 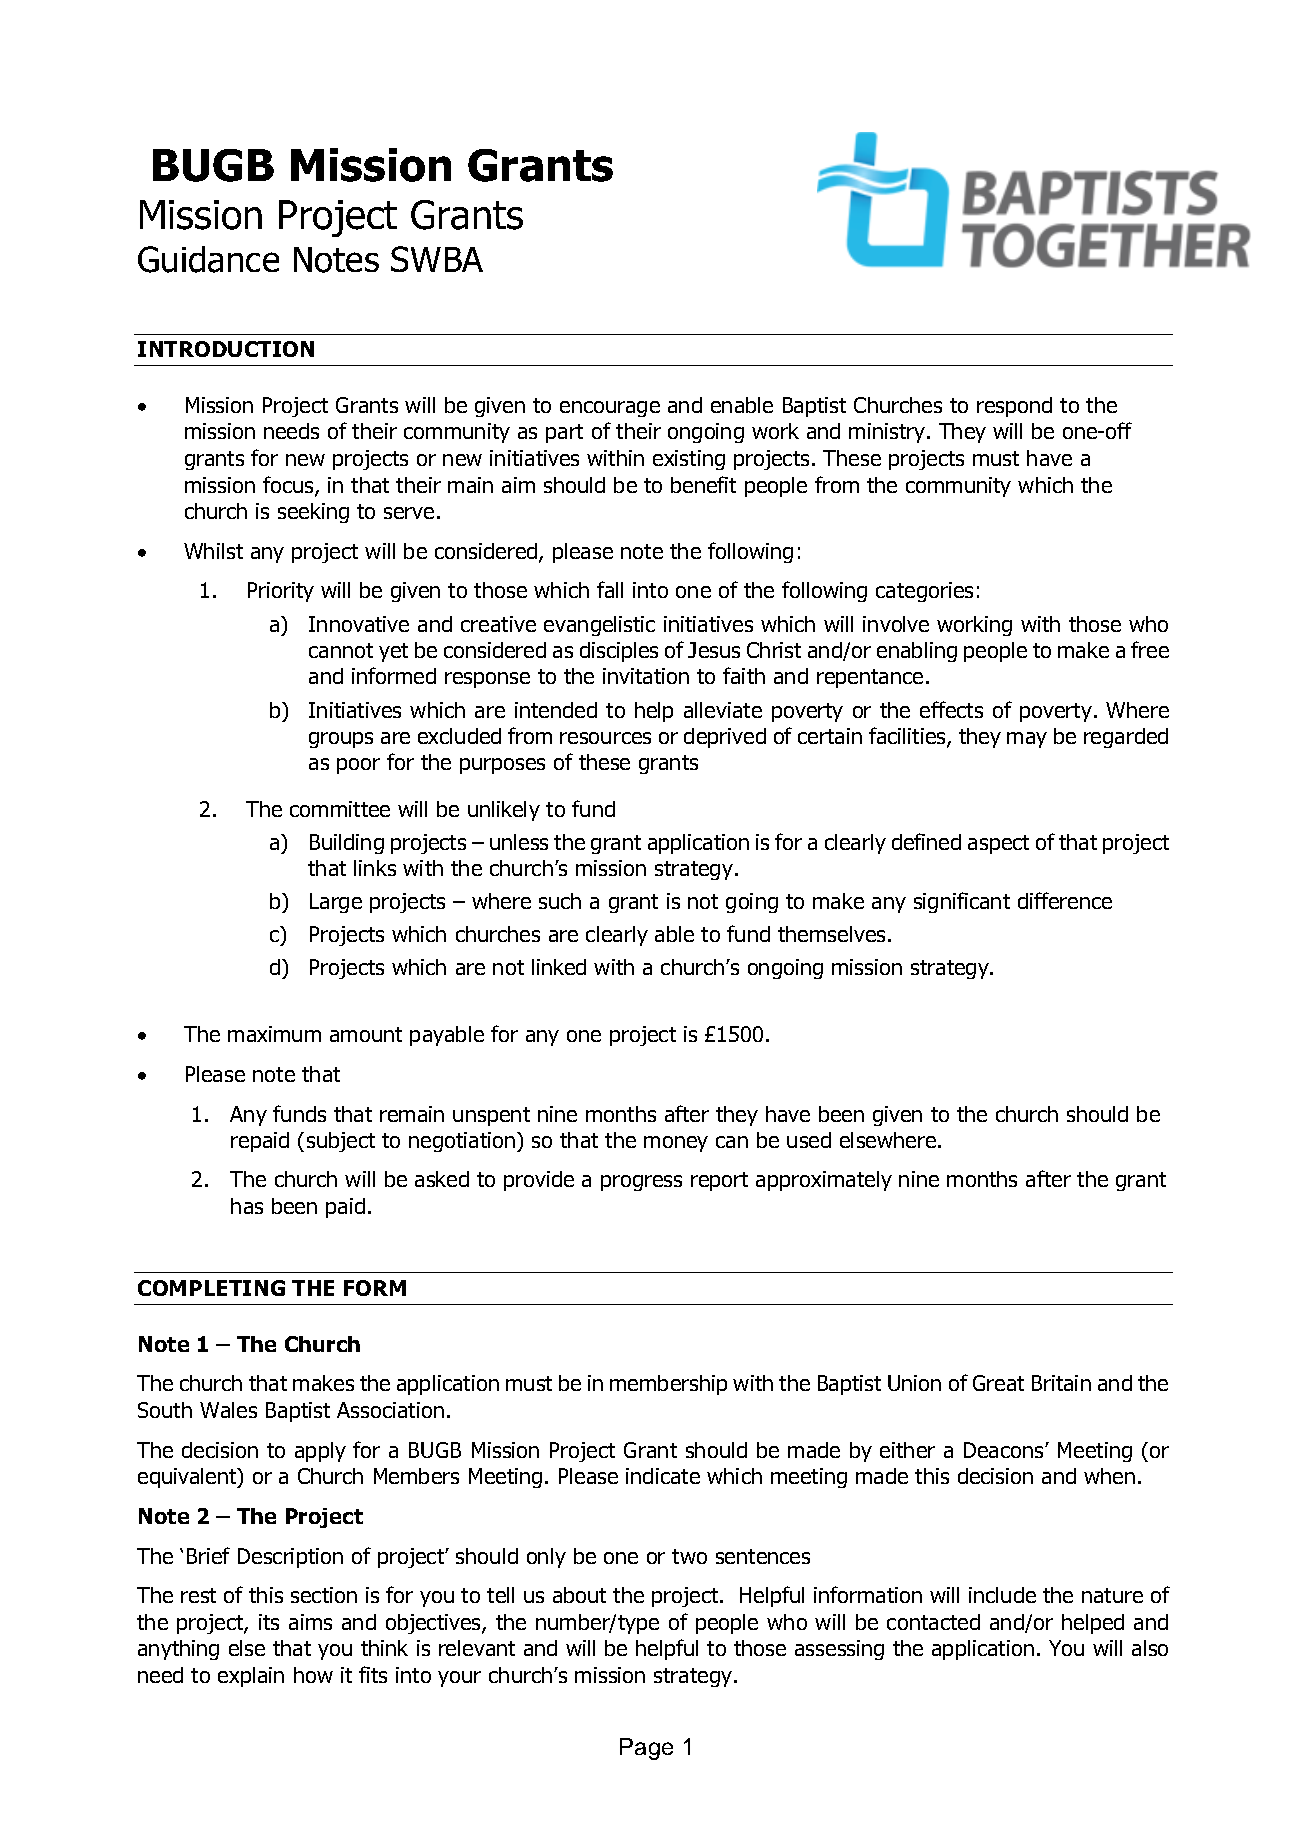 I want to click on explain, so click(x=251, y=1677).
